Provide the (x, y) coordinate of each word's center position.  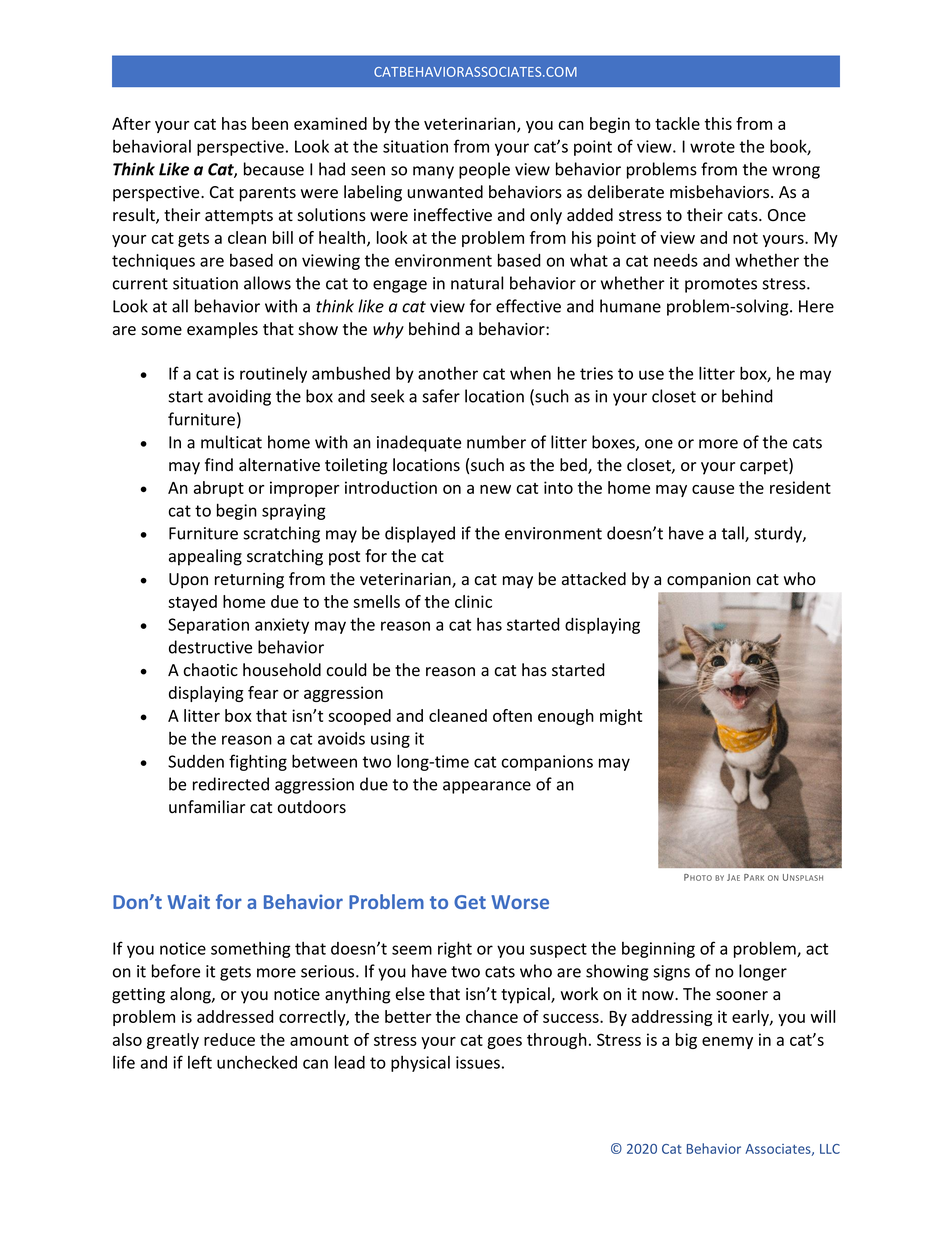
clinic (473, 601)
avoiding (239, 397)
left (200, 1062)
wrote (712, 147)
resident (800, 487)
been (270, 123)
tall (734, 534)
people (484, 170)
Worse (520, 902)
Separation (208, 626)
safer (441, 396)
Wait (188, 901)
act (817, 949)
